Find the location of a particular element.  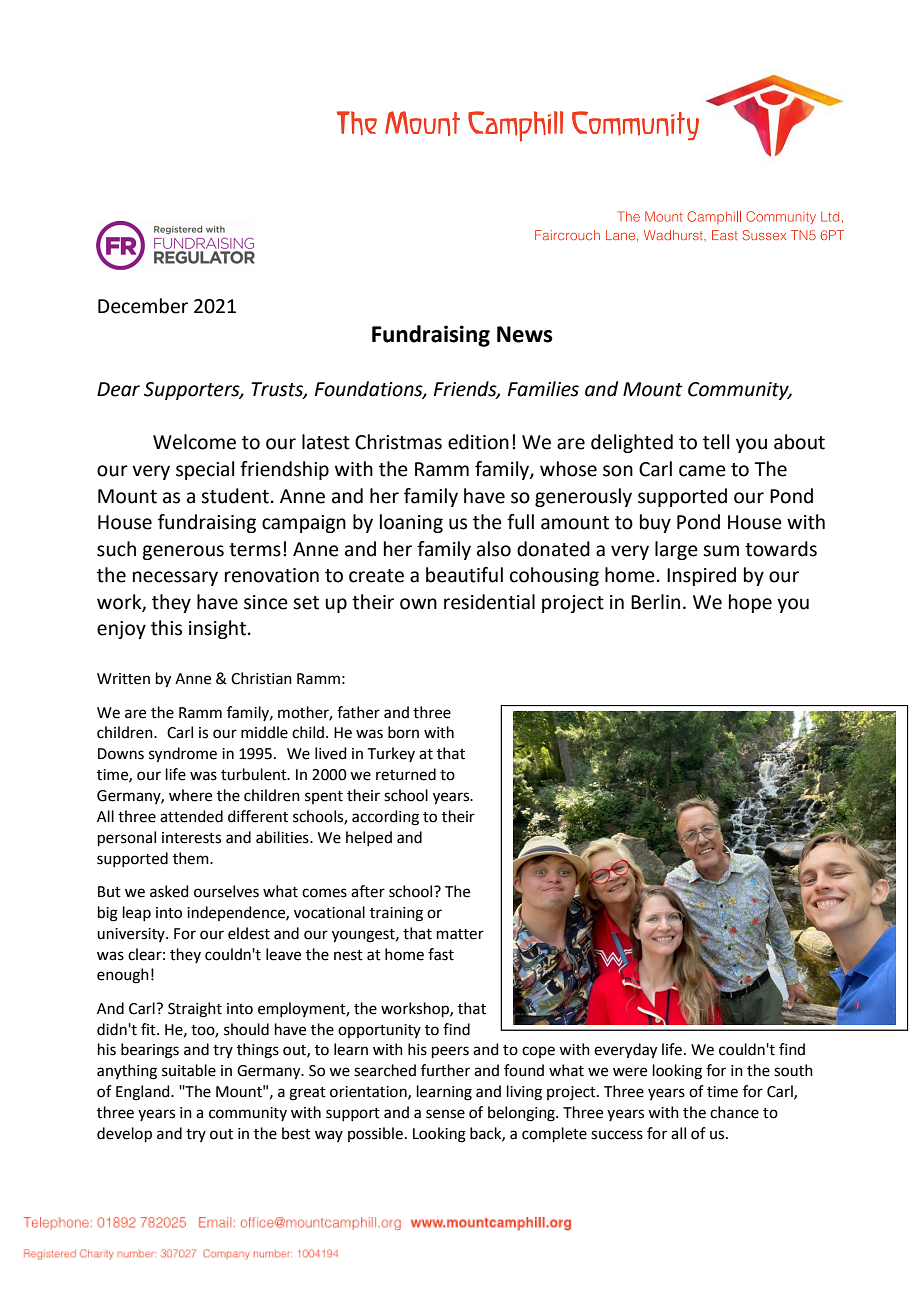

beautiful is located at coordinates (464, 575).
